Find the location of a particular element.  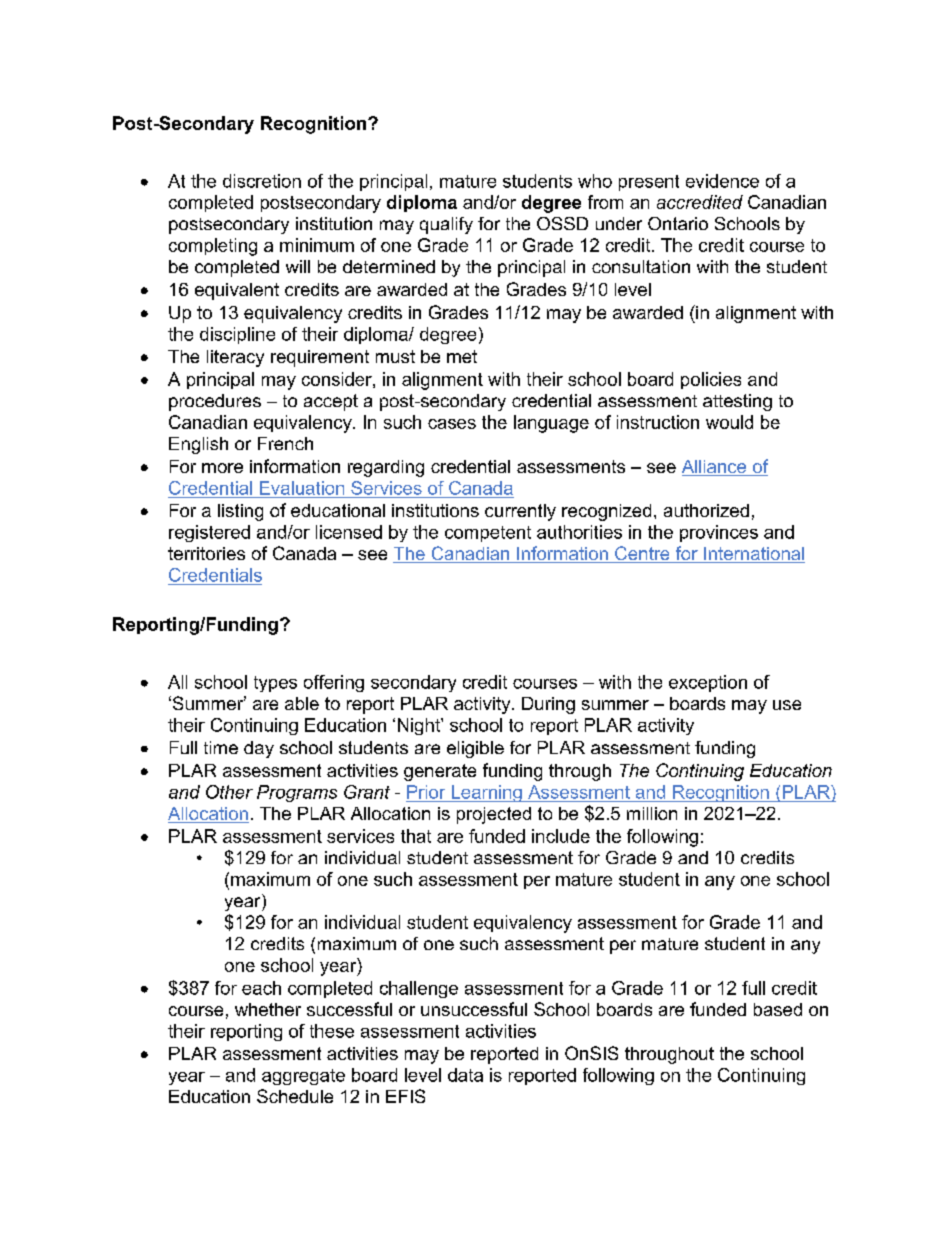

data is located at coordinates (465, 1075).
